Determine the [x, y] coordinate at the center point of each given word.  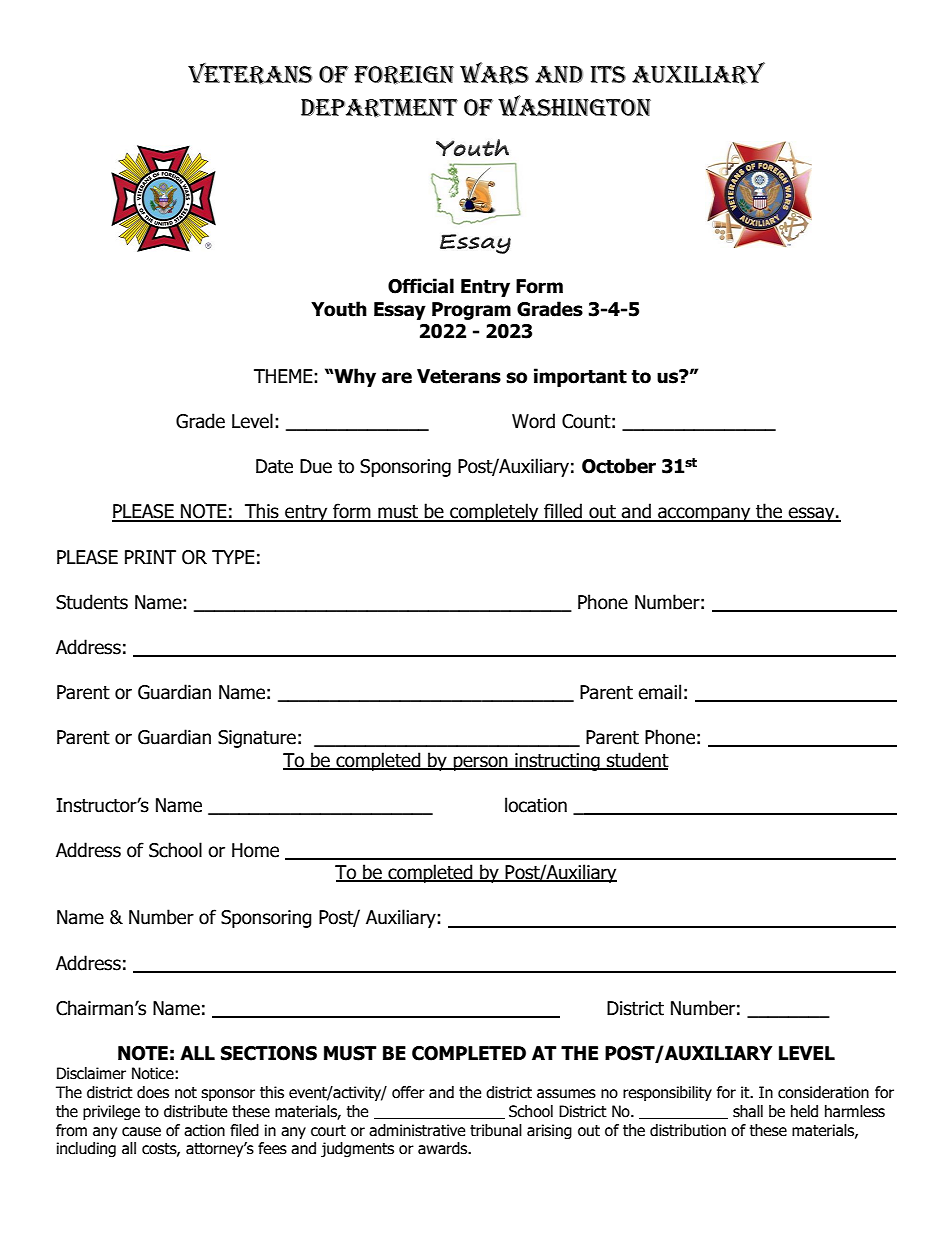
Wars [494, 73]
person [481, 763]
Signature [257, 739]
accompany [704, 514]
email [659, 692]
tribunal [496, 1130]
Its [608, 74]
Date [274, 466]
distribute [195, 1111]
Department [379, 108]
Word [533, 421]
